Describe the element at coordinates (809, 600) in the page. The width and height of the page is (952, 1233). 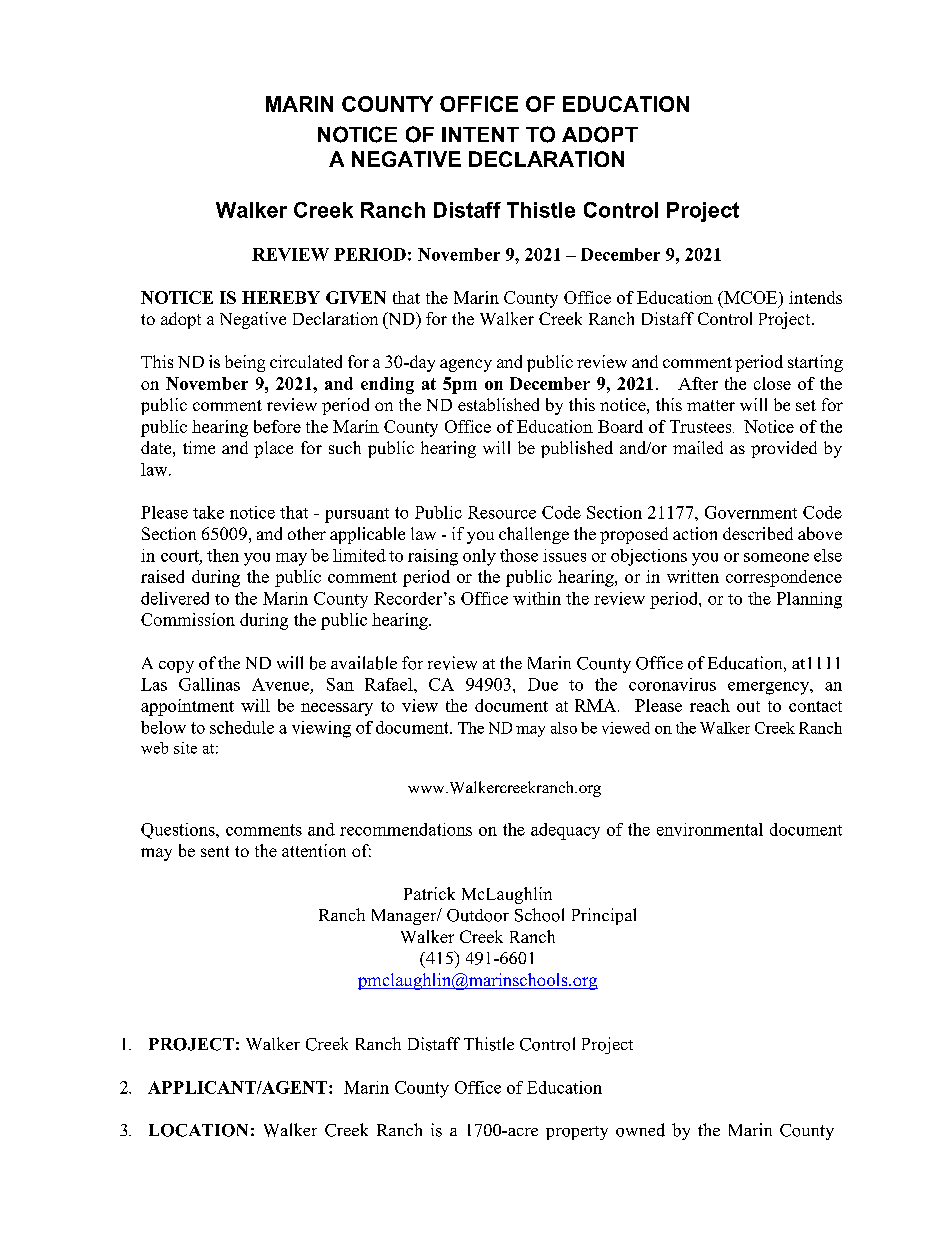
I see `Planning` at that location.
